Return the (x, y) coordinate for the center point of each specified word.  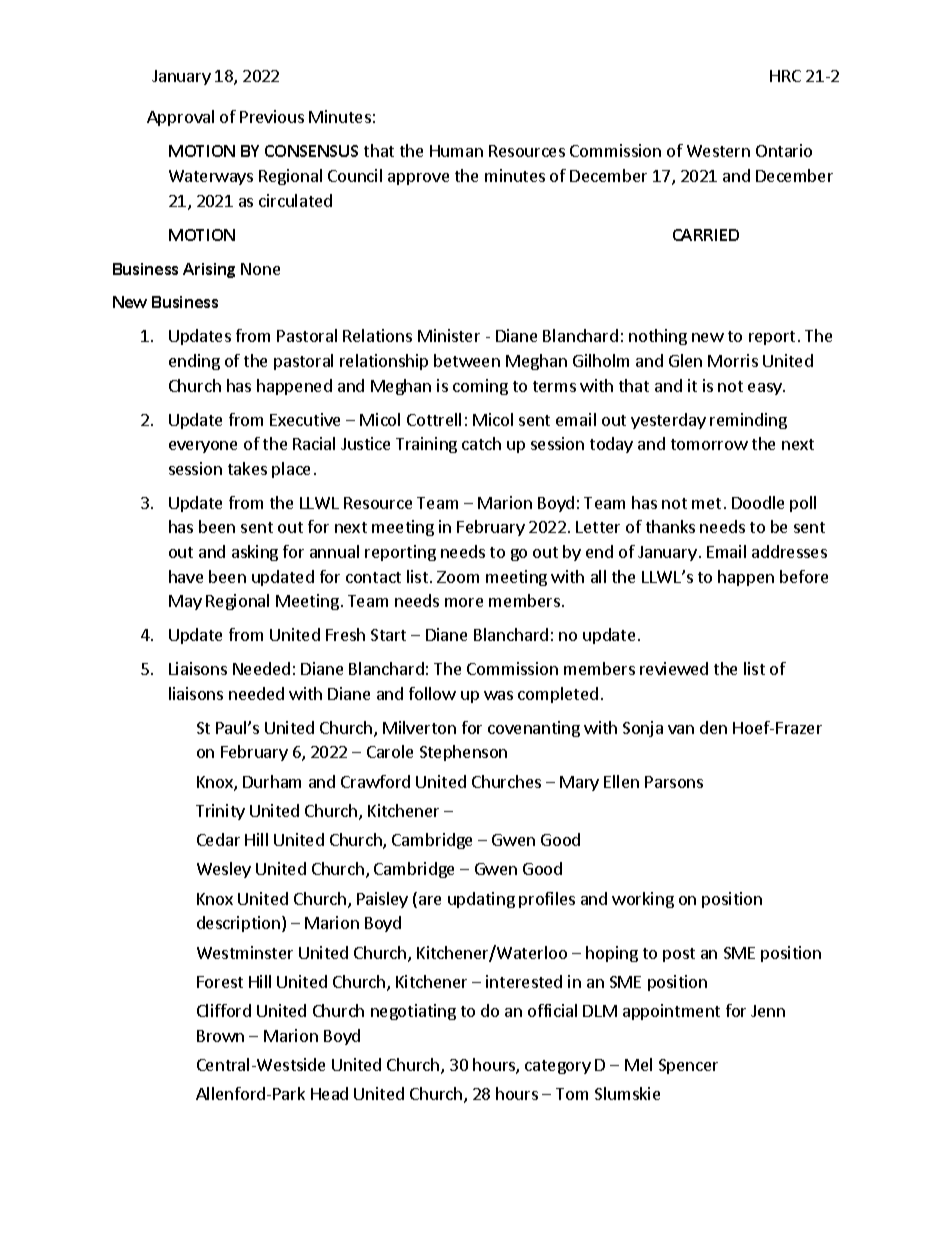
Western (718, 151)
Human (456, 151)
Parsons (674, 782)
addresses (789, 551)
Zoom (458, 577)
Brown (220, 1036)
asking (255, 553)
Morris (733, 360)
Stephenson (463, 753)
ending (194, 362)
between (467, 360)
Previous (272, 116)
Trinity (220, 812)
